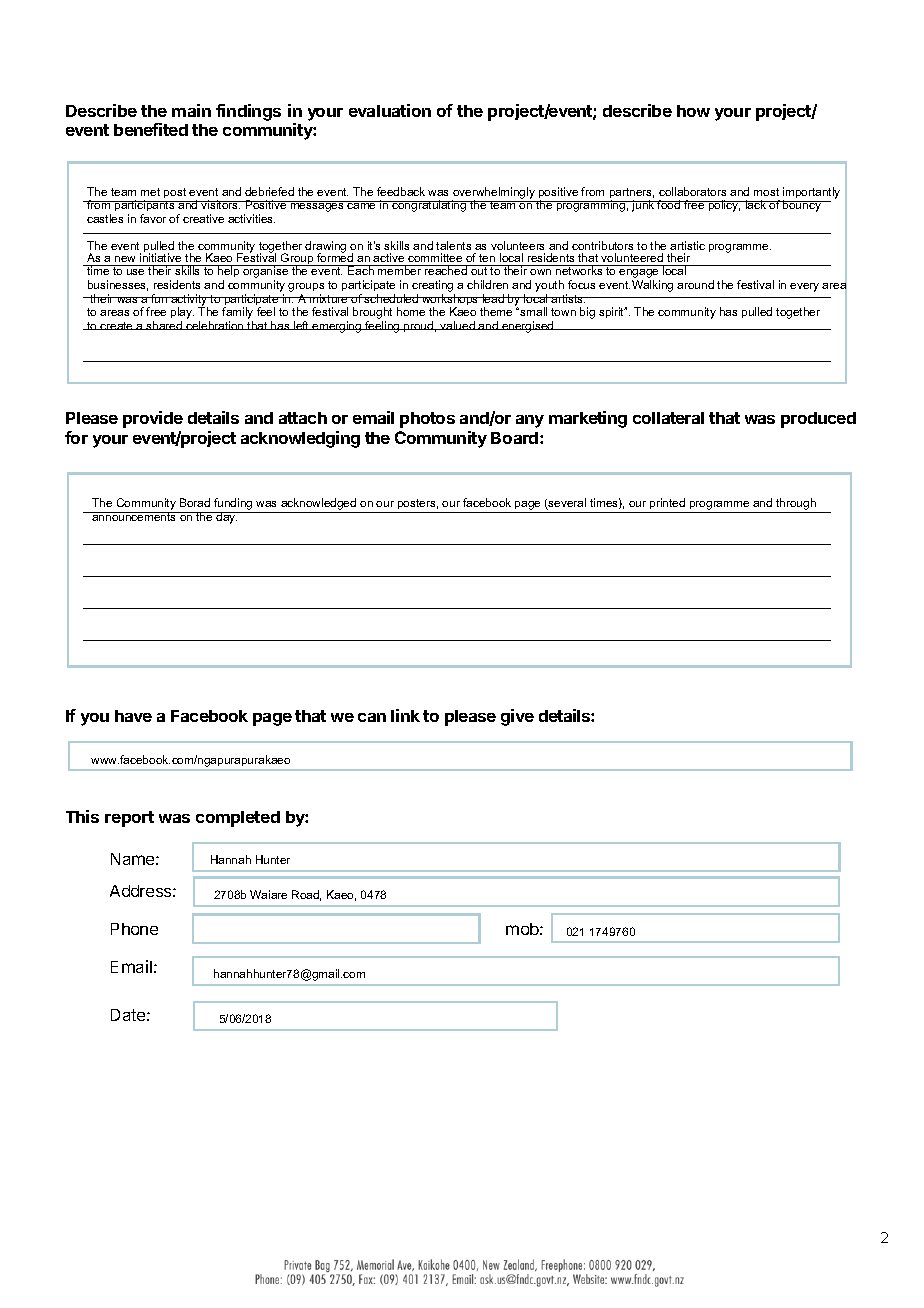 The image size is (924, 1308). Describe the element at coordinates (517, 717) in the screenshot. I see `give` at that location.
